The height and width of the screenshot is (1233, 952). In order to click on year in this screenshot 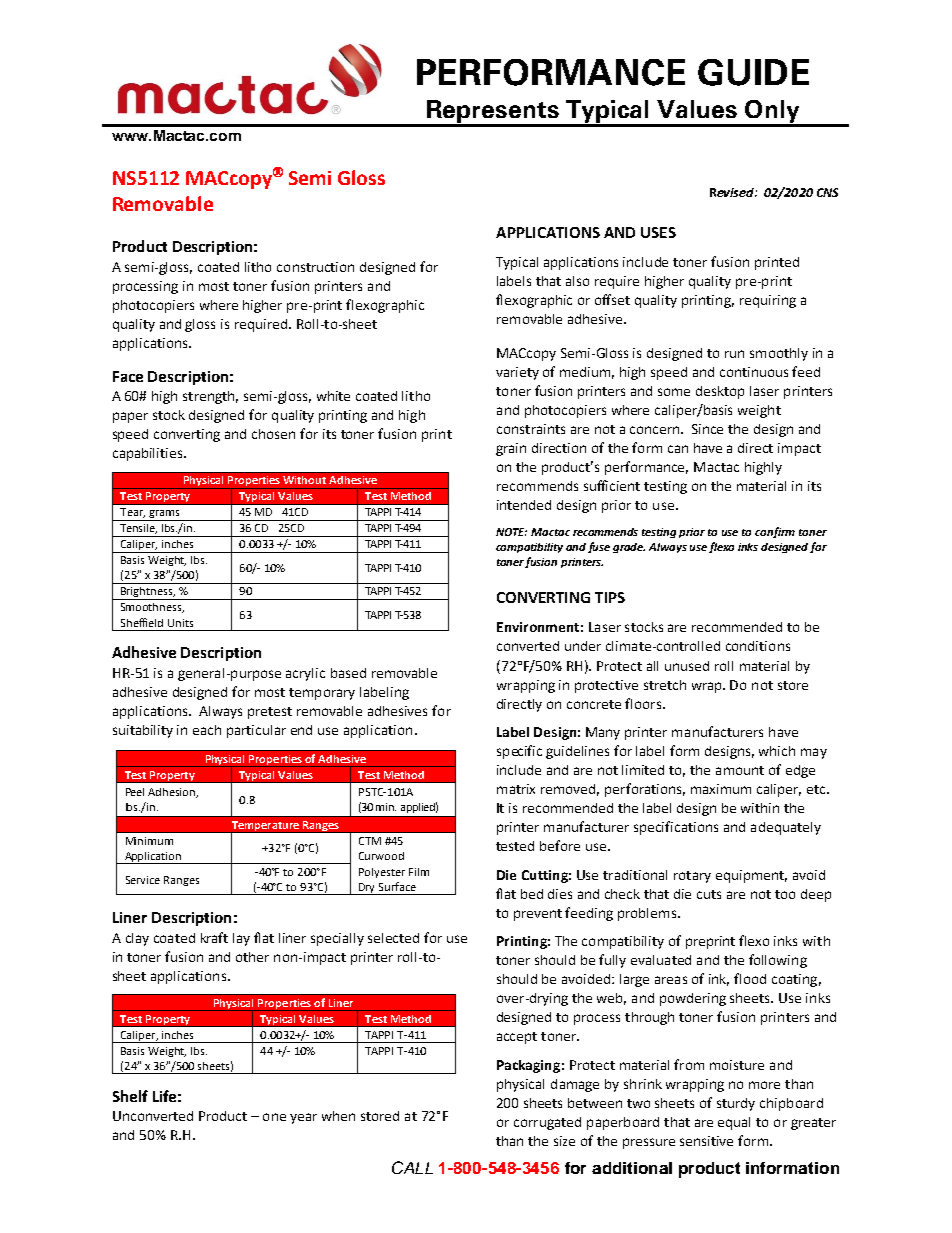, I will do `click(303, 1118)`.
